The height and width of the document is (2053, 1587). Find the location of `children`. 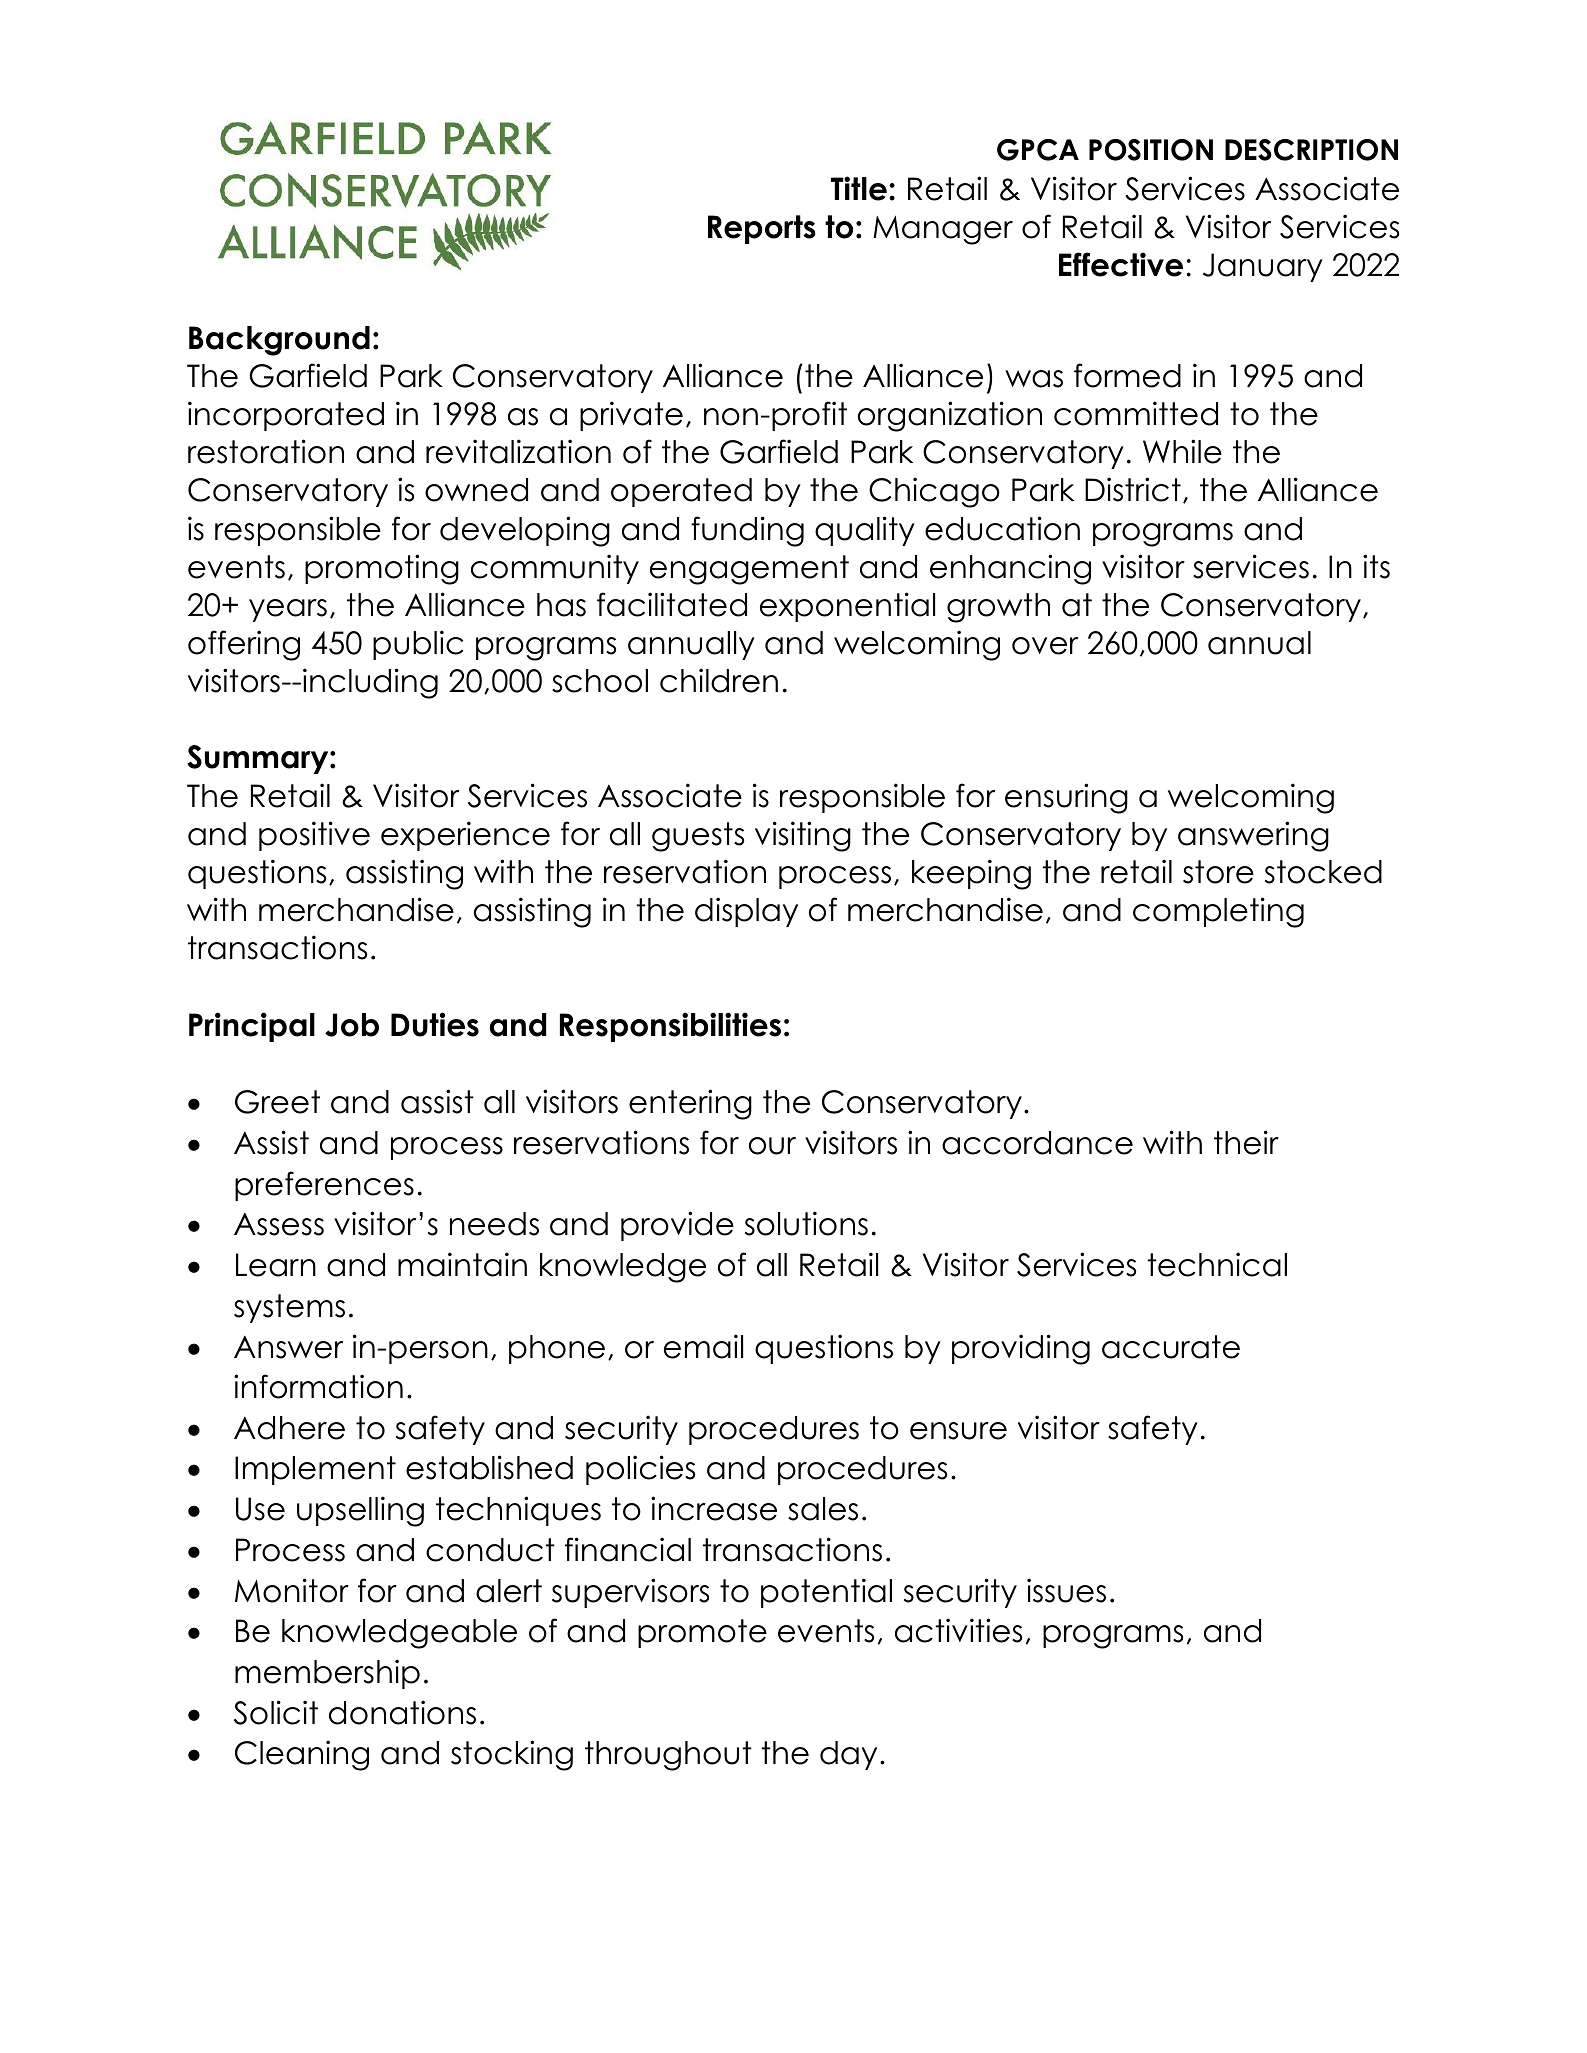

children is located at coordinates (719, 680).
